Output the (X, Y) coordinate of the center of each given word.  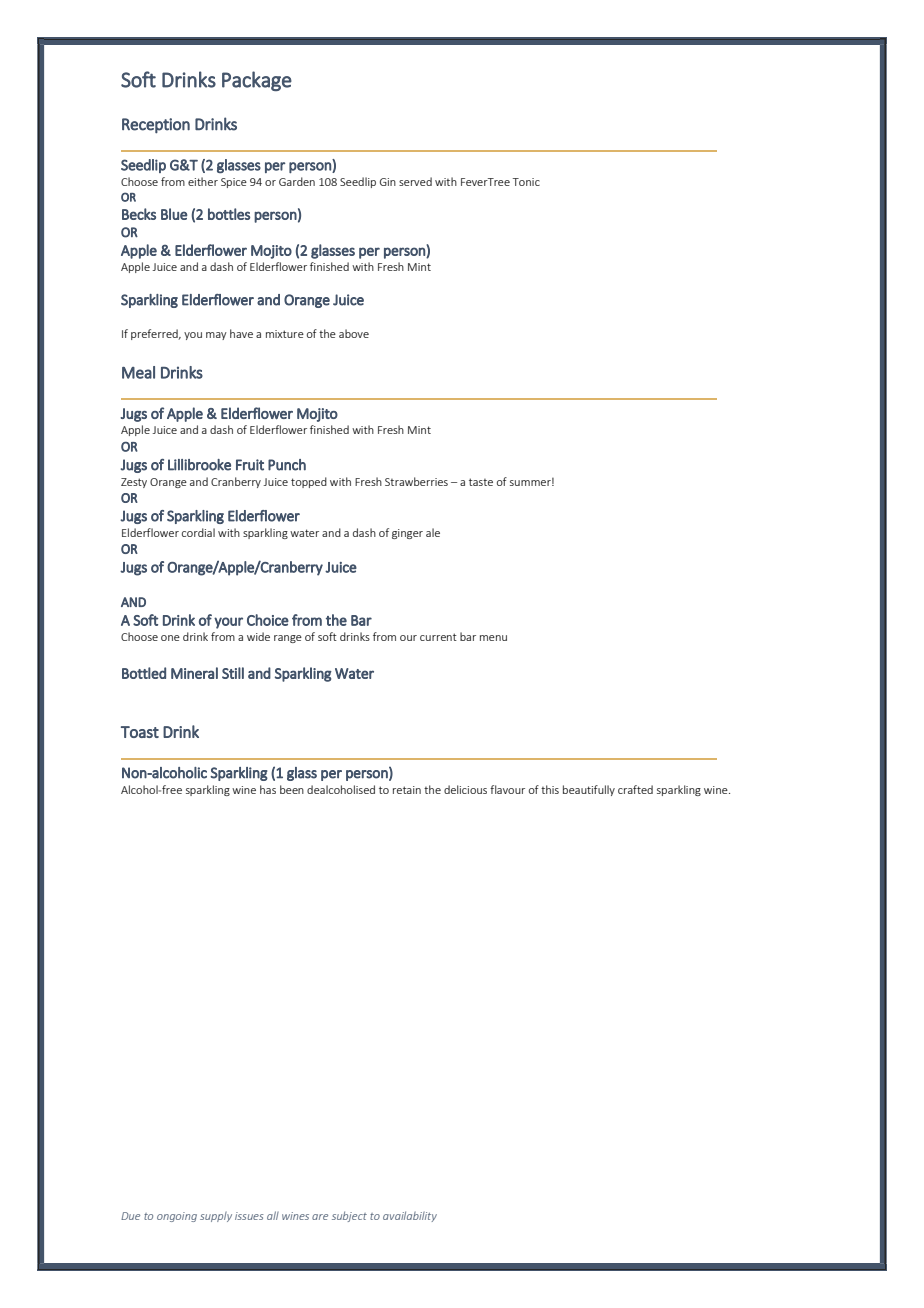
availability (410, 1216)
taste (481, 482)
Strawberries (416, 481)
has (268, 789)
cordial (198, 532)
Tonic (526, 182)
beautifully (589, 790)
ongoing (177, 1217)
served (415, 181)
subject (349, 1216)
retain (407, 790)
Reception (156, 126)
